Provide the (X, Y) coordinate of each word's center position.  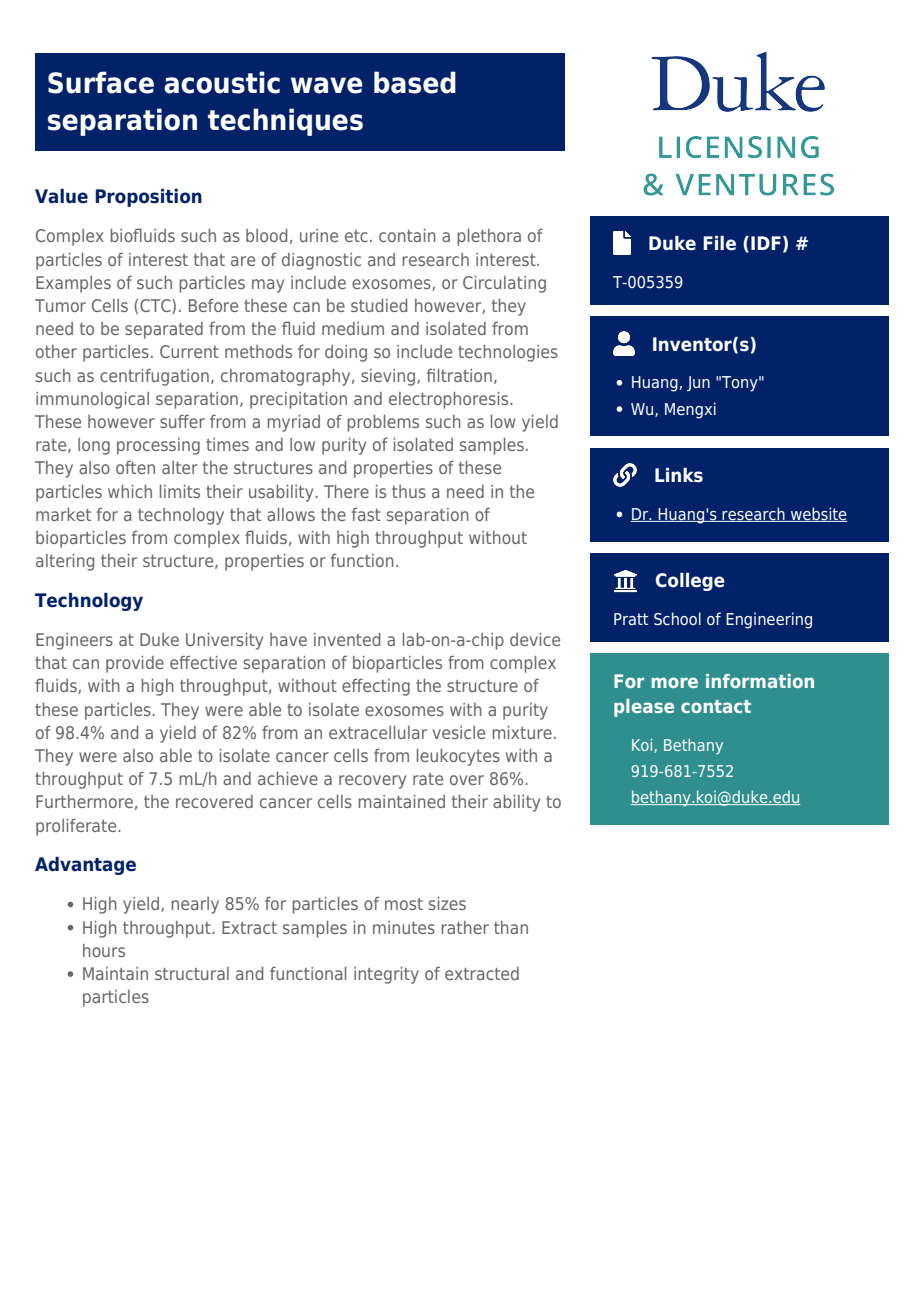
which (130, 491)
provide (135, 664)
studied (379, 305)
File (719, 243)
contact (716, 706)
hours (104, 950)
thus (409, 491)
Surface (101, 82)
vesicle (459, 732)
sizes (447, 903)
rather (465, 927)
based (415, 82)
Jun (698, 383)
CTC (156, 306)
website (818, 514)
